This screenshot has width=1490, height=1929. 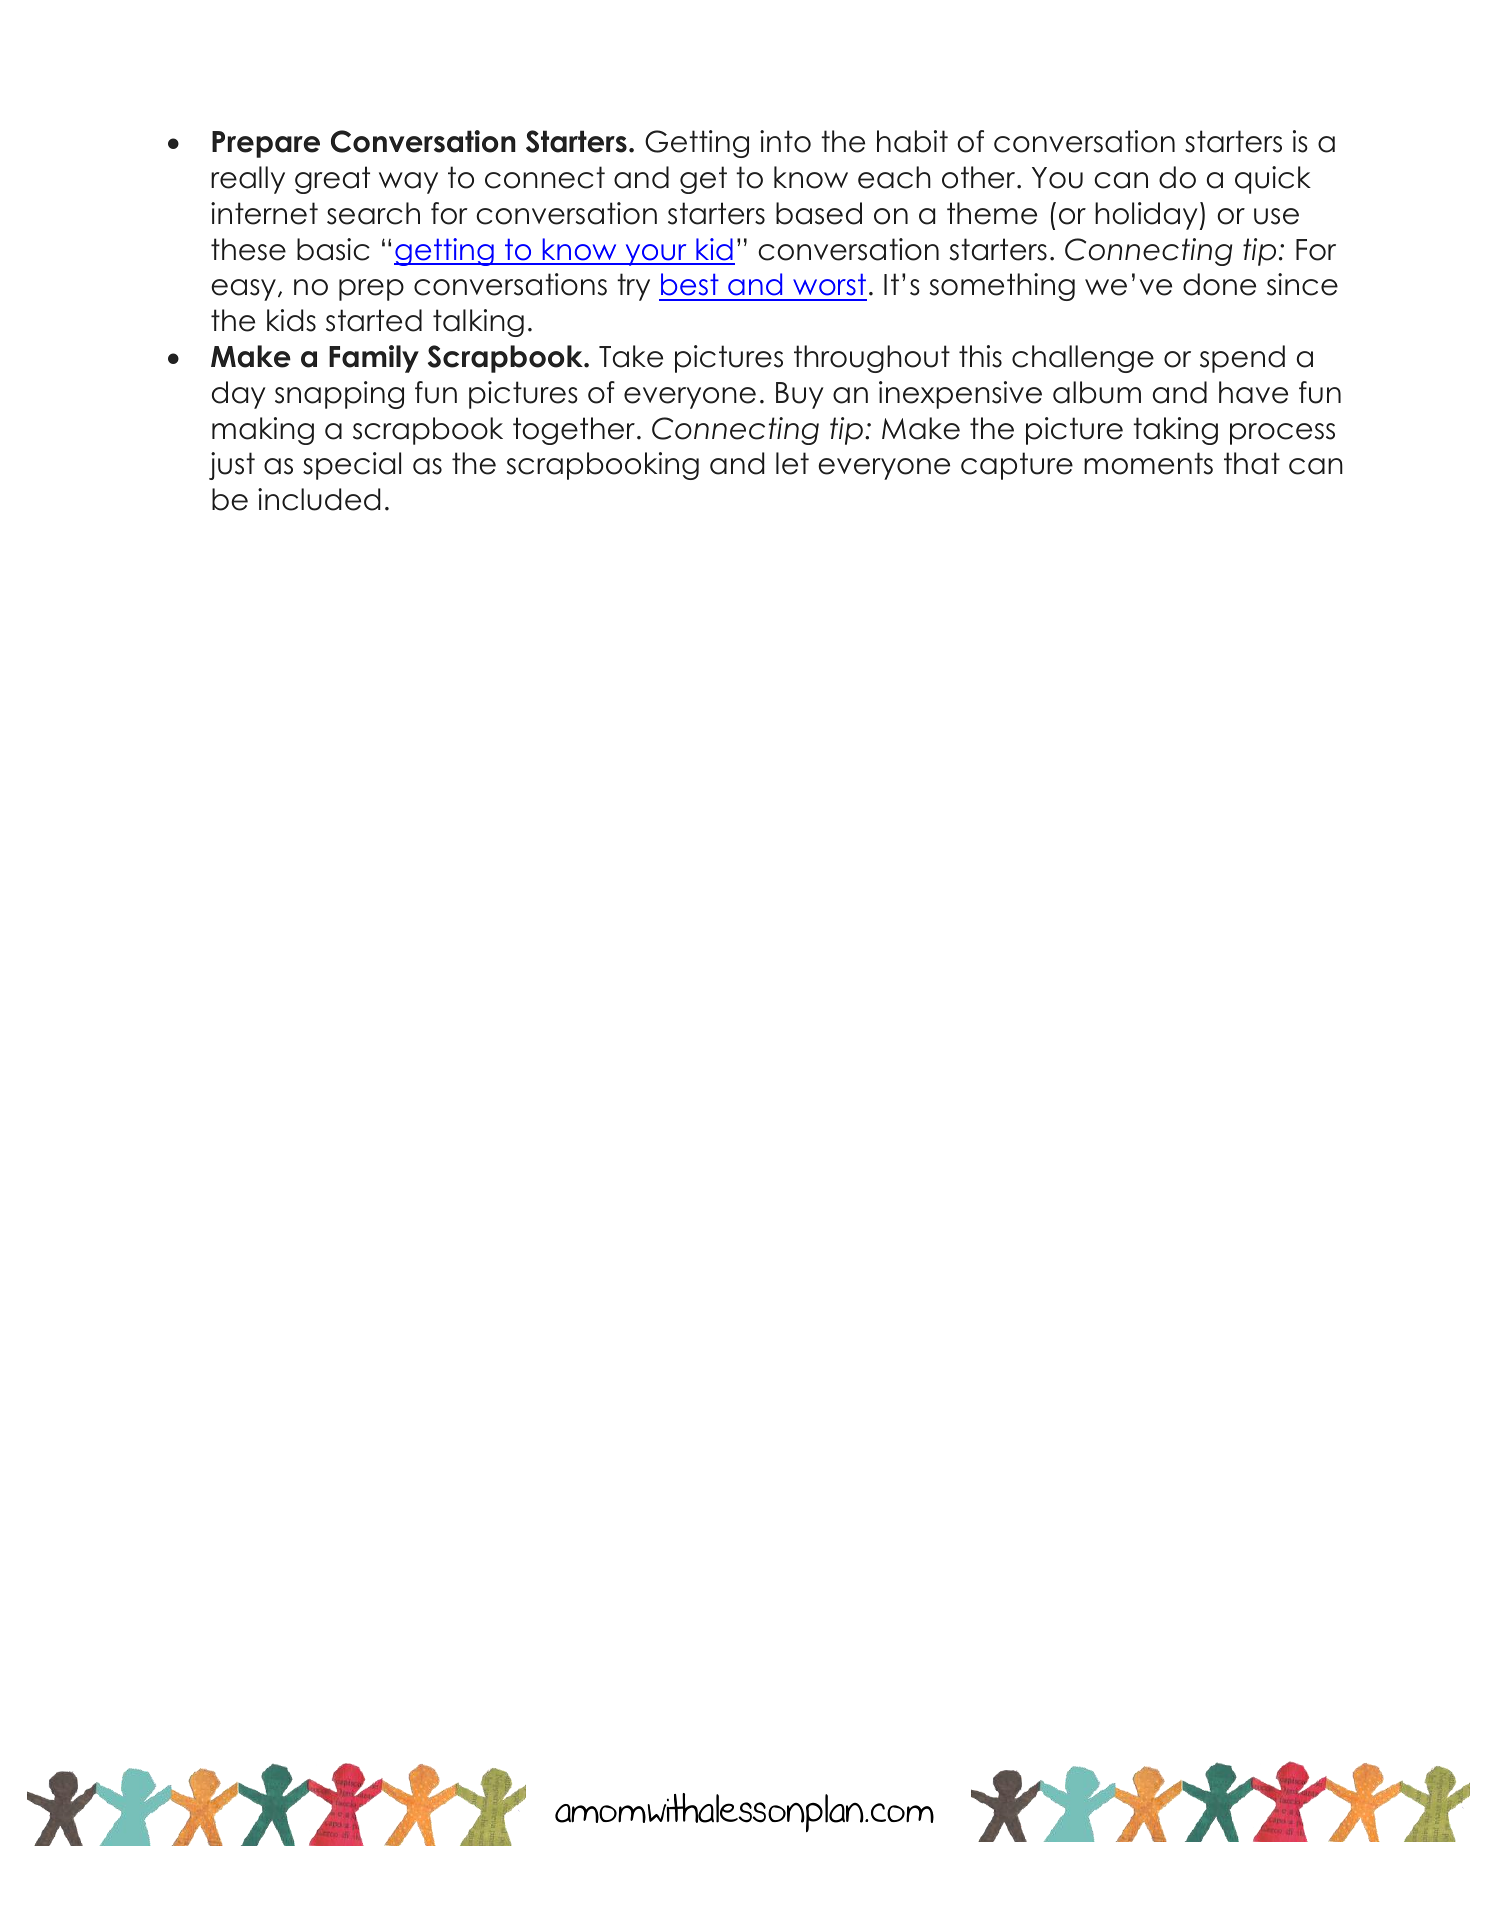 What do you see at coordinates (1147, 216) in the screenshot?
I see `holiday` at bounding box center [1147, 216].
